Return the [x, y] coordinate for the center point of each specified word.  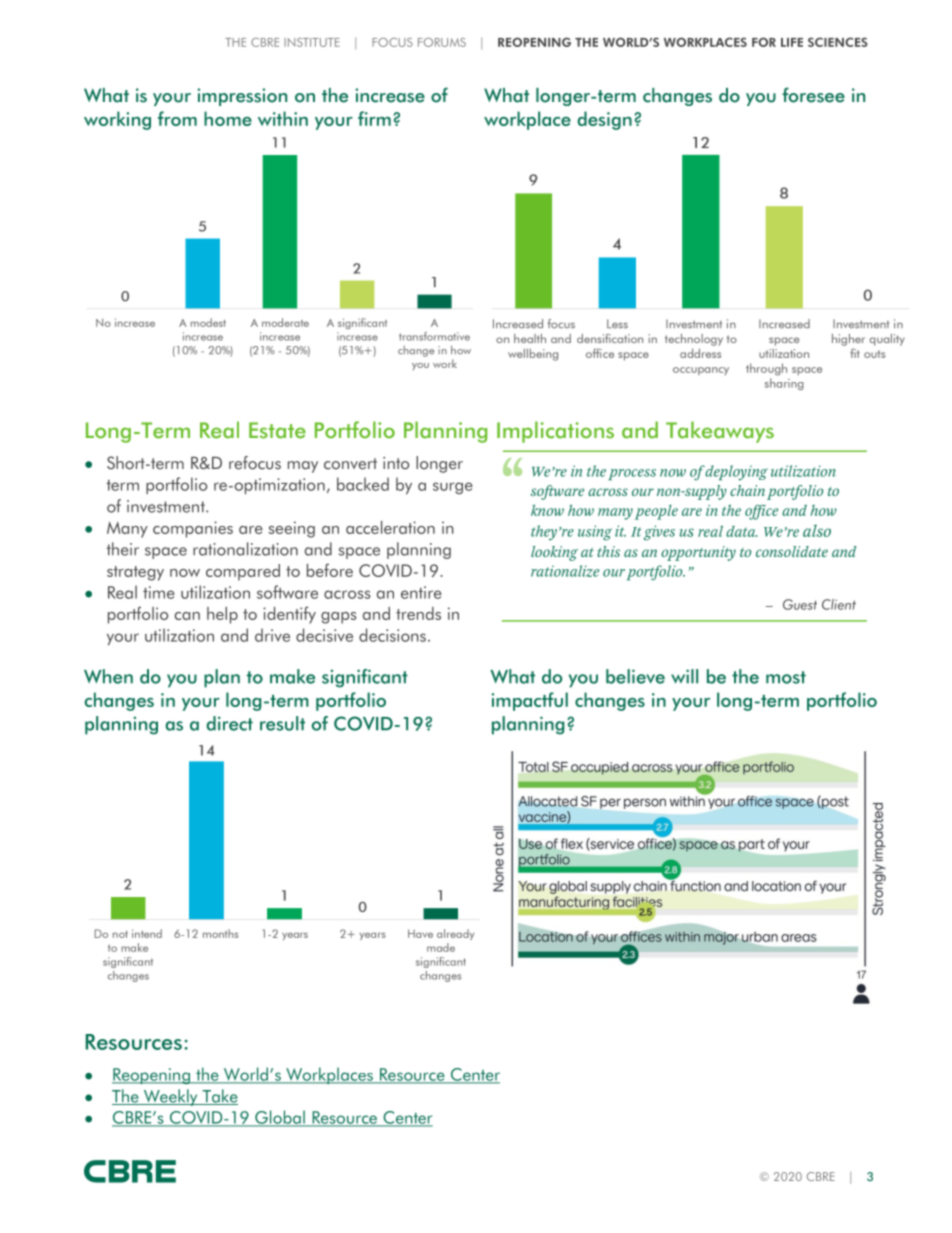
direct [230, 723]
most [786, 677]
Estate [277, 430]
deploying [736, 473]
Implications [555, 432]
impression [242, 97]
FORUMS [442, 42]
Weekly [170, 1097]
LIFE [792, 42]
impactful [529, 701]
